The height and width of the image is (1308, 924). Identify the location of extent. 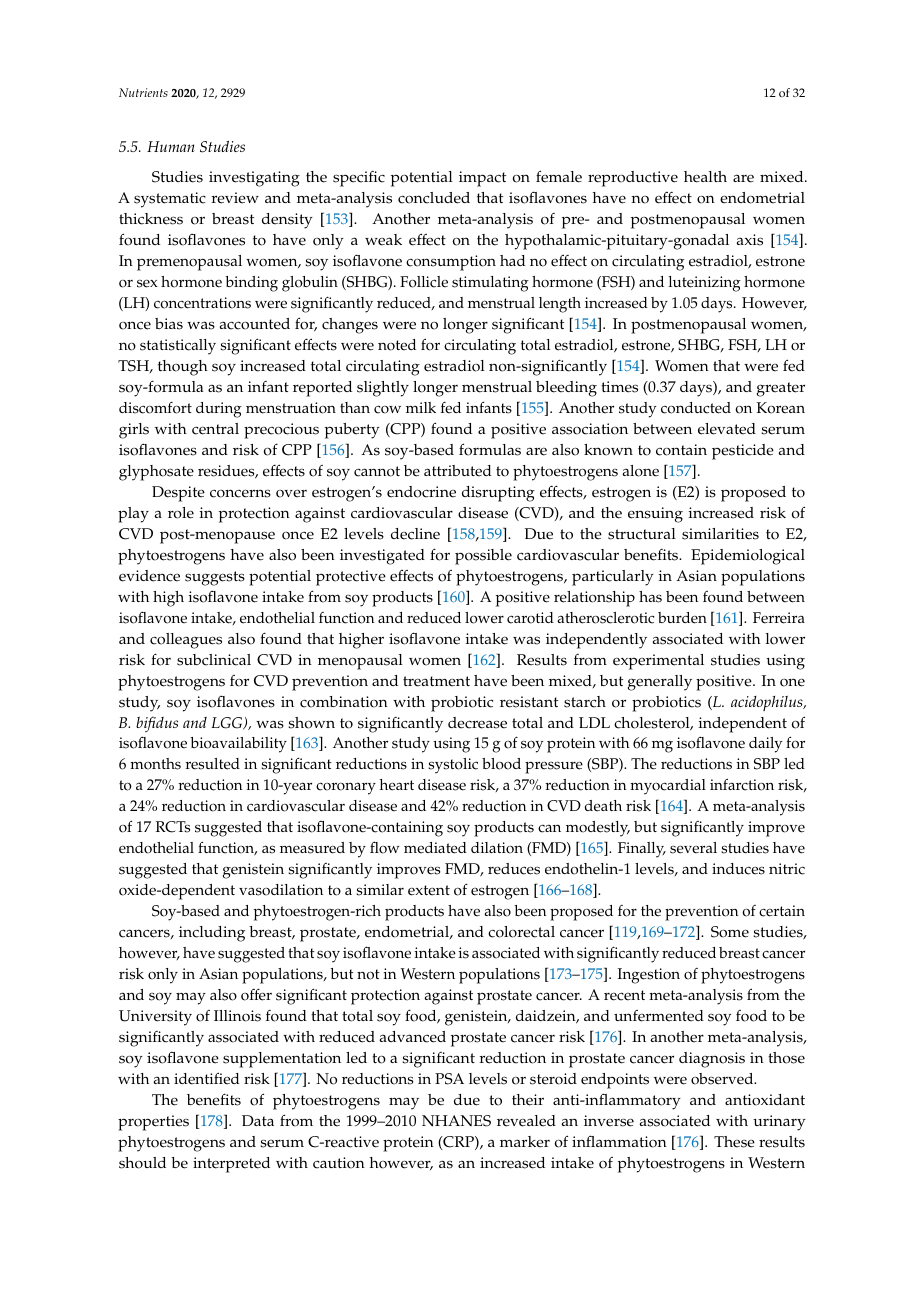
(429, 890).
